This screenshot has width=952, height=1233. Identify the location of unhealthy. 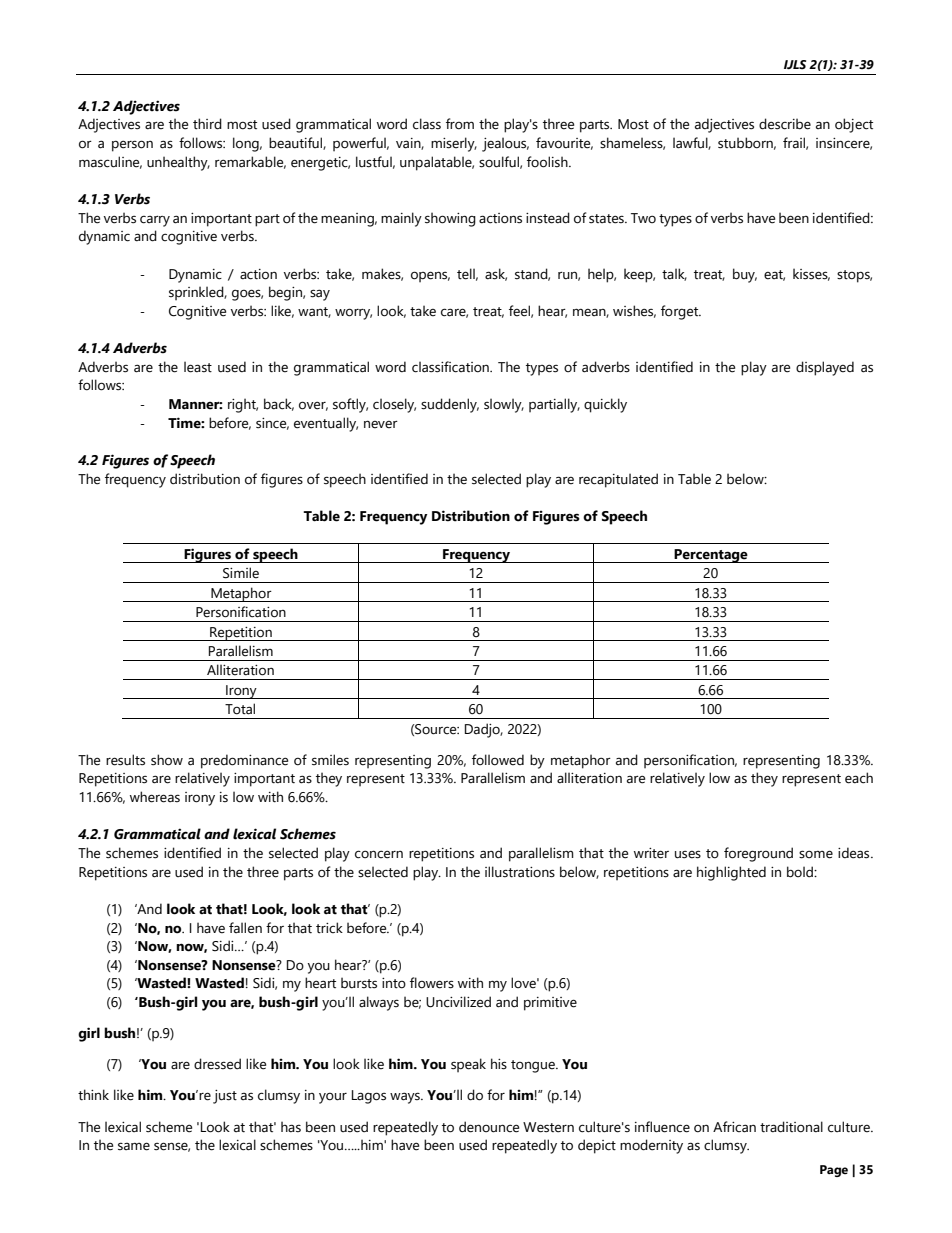
(178, 163).
